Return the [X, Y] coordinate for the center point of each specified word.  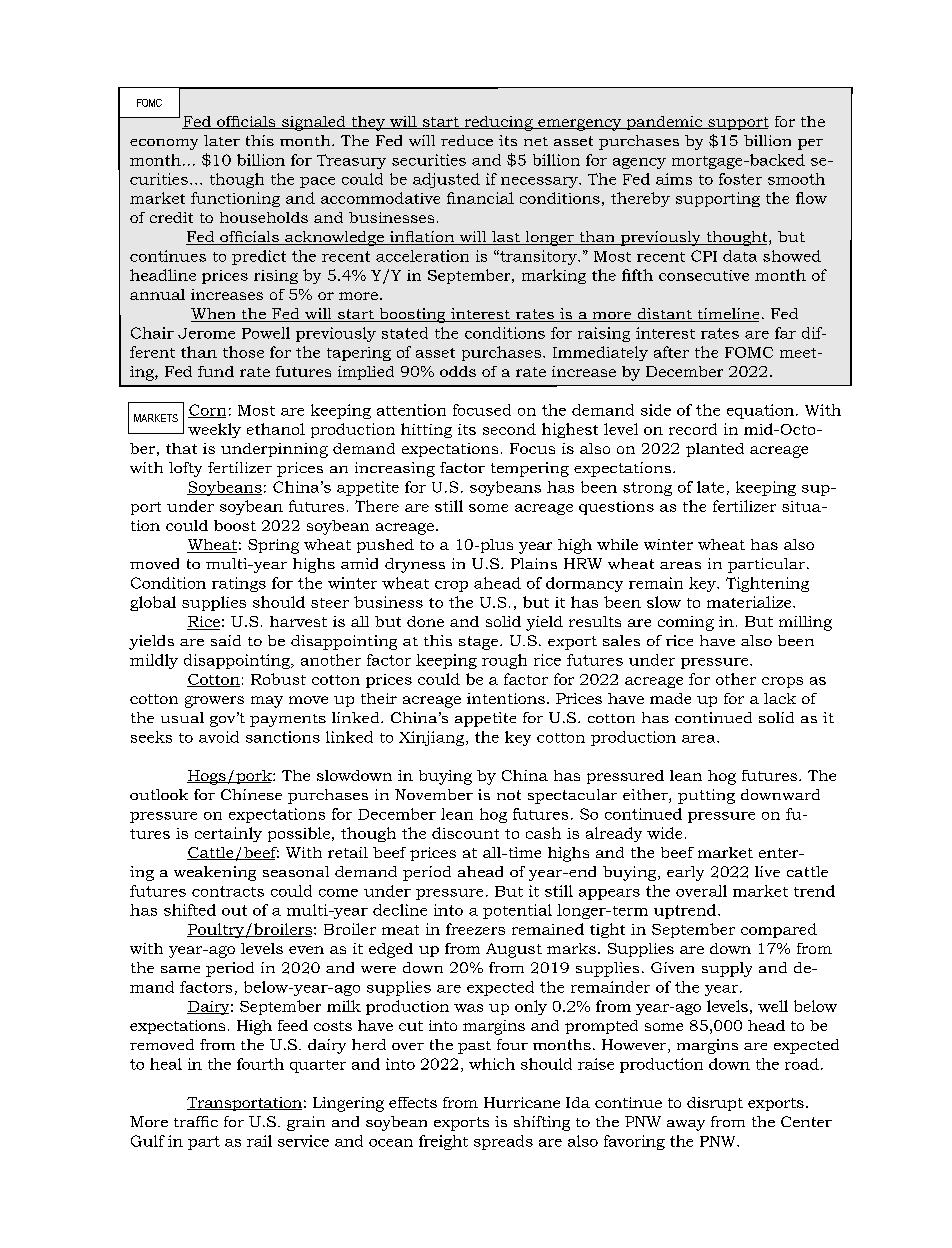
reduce [467, 140]
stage [480, 643]
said [226, 640]
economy [164, 144]
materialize [750, 602]
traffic [196, 1121]
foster [740, 179]
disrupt [715, 1104]
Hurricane [522, 1102]
